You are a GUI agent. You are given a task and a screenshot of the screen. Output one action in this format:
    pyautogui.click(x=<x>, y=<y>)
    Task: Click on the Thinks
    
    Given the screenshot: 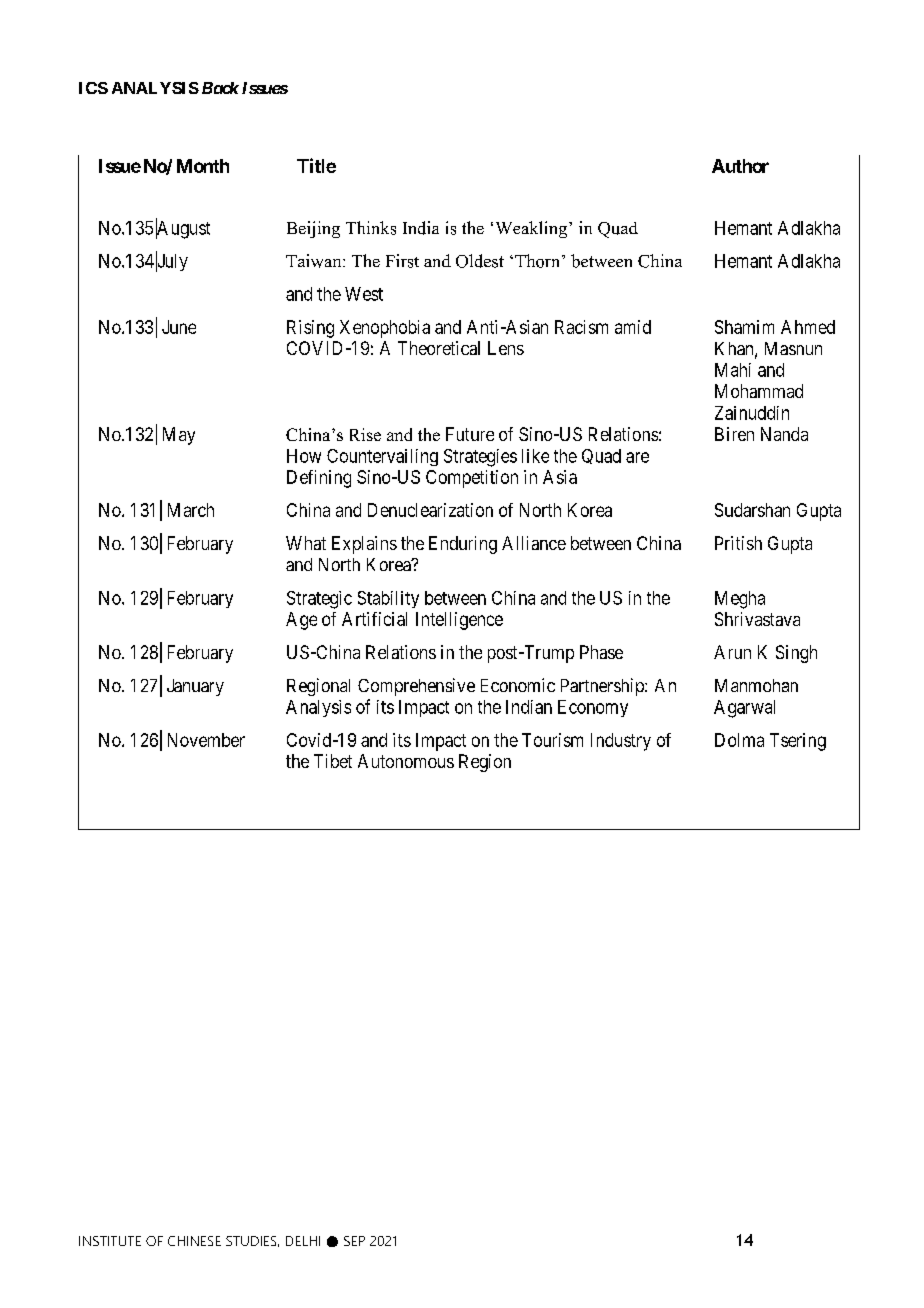 What is the action you would take?
    pyautogui.click(x=371, y=228)
